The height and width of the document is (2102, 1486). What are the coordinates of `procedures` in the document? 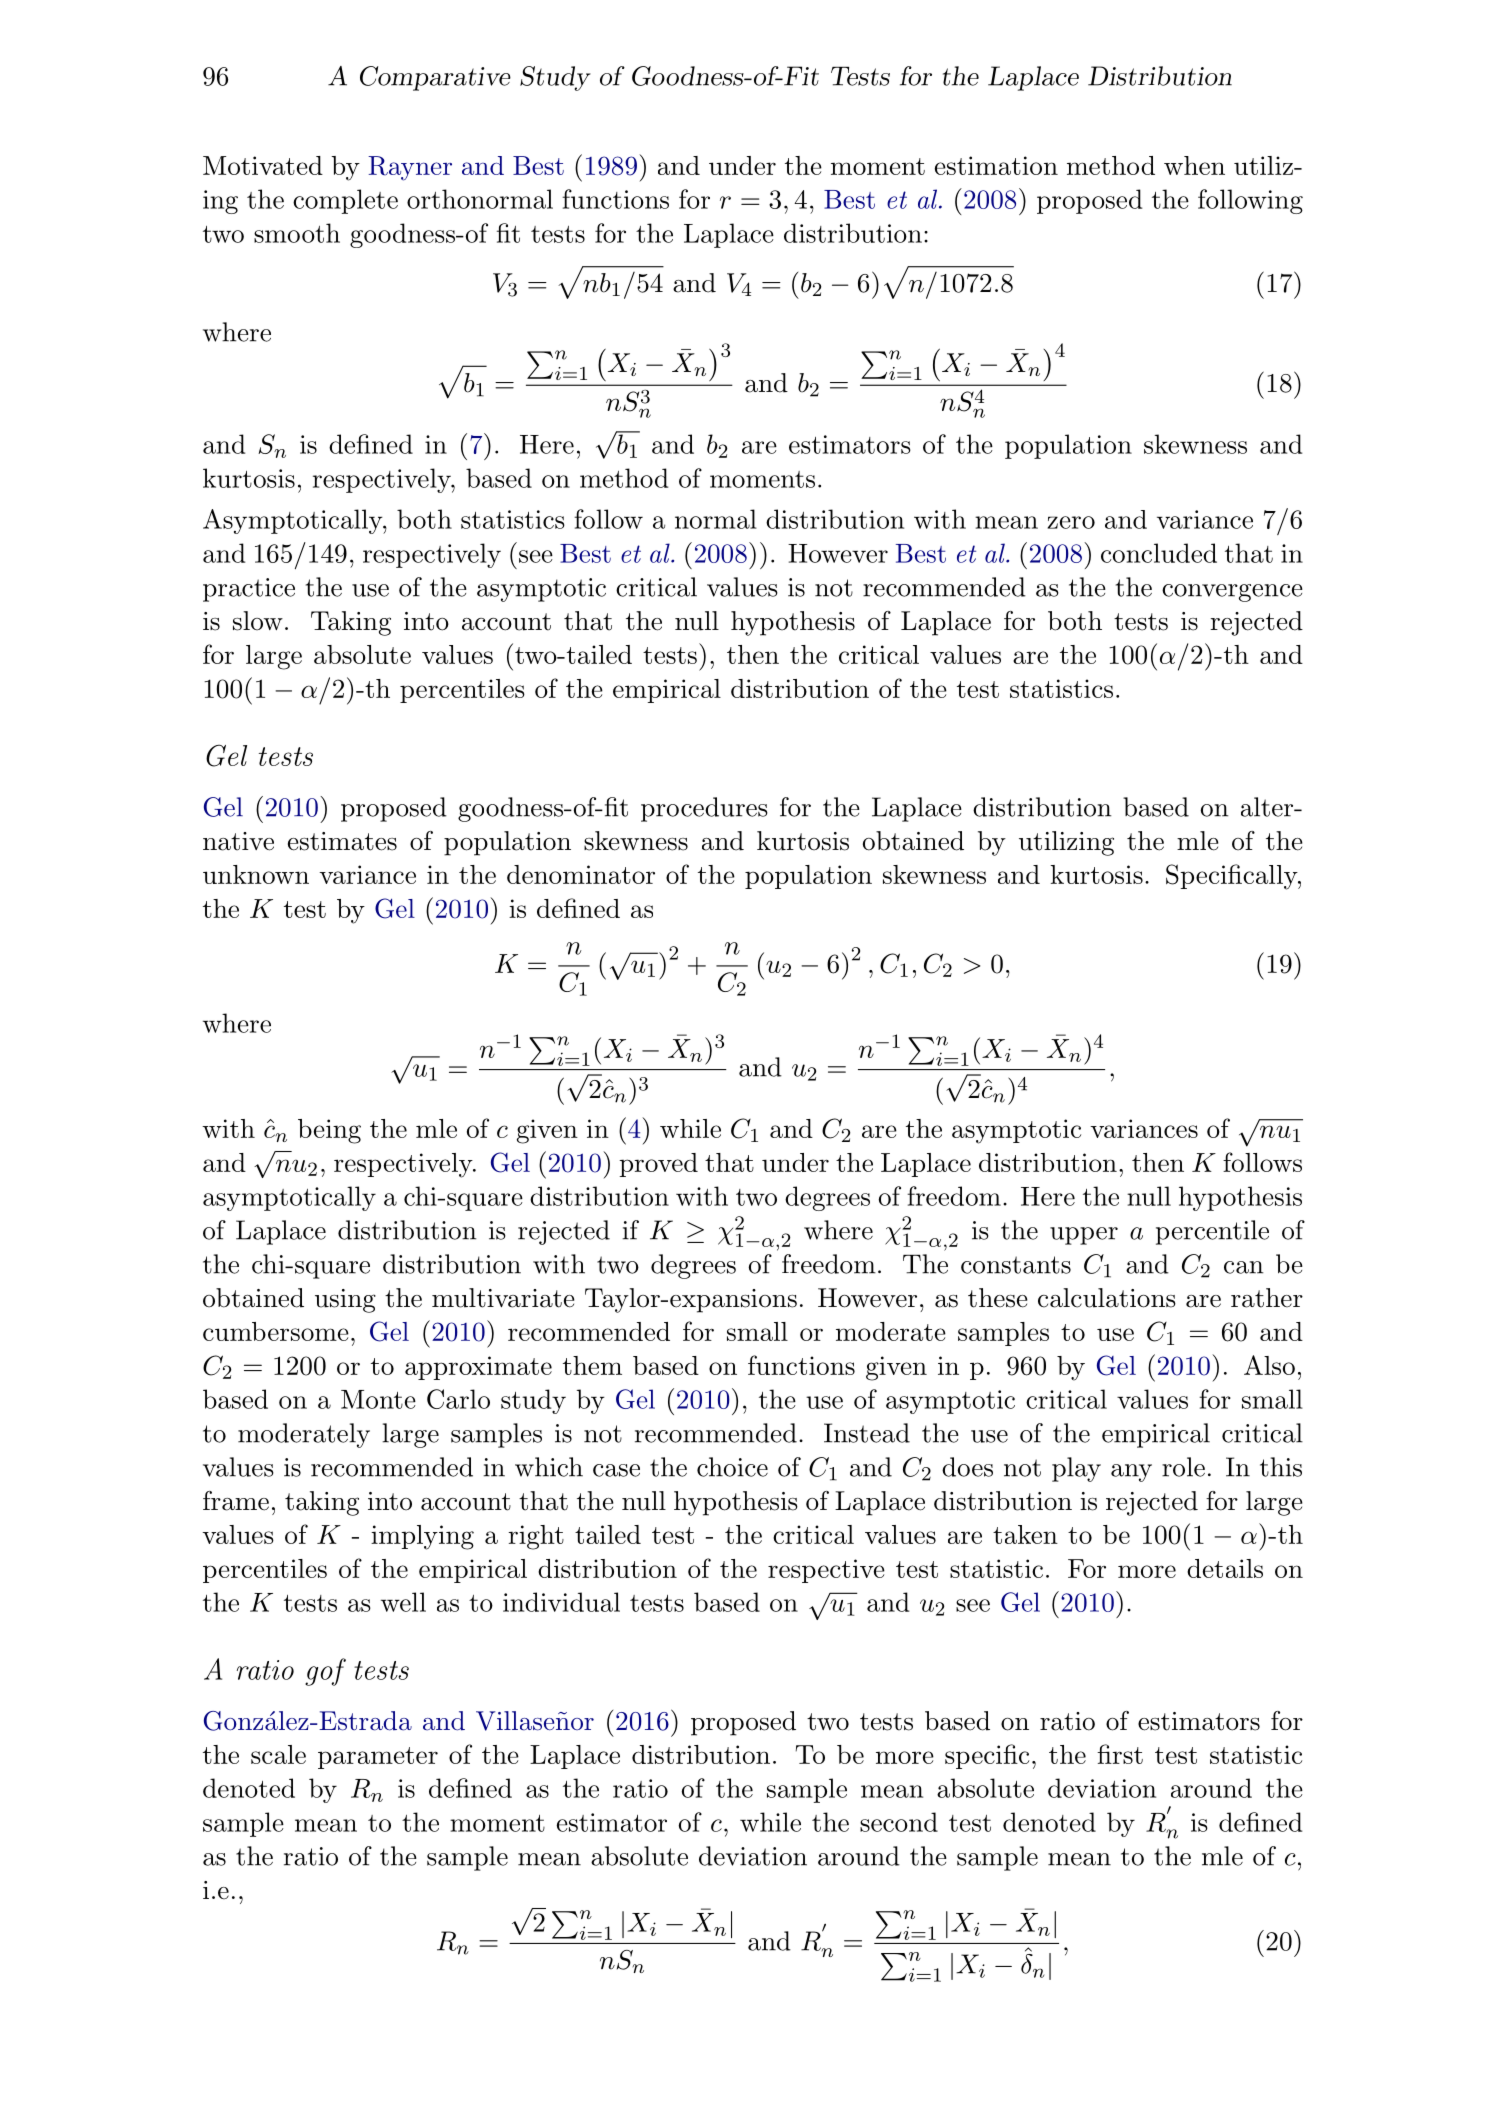 It's located at (704, 809).
